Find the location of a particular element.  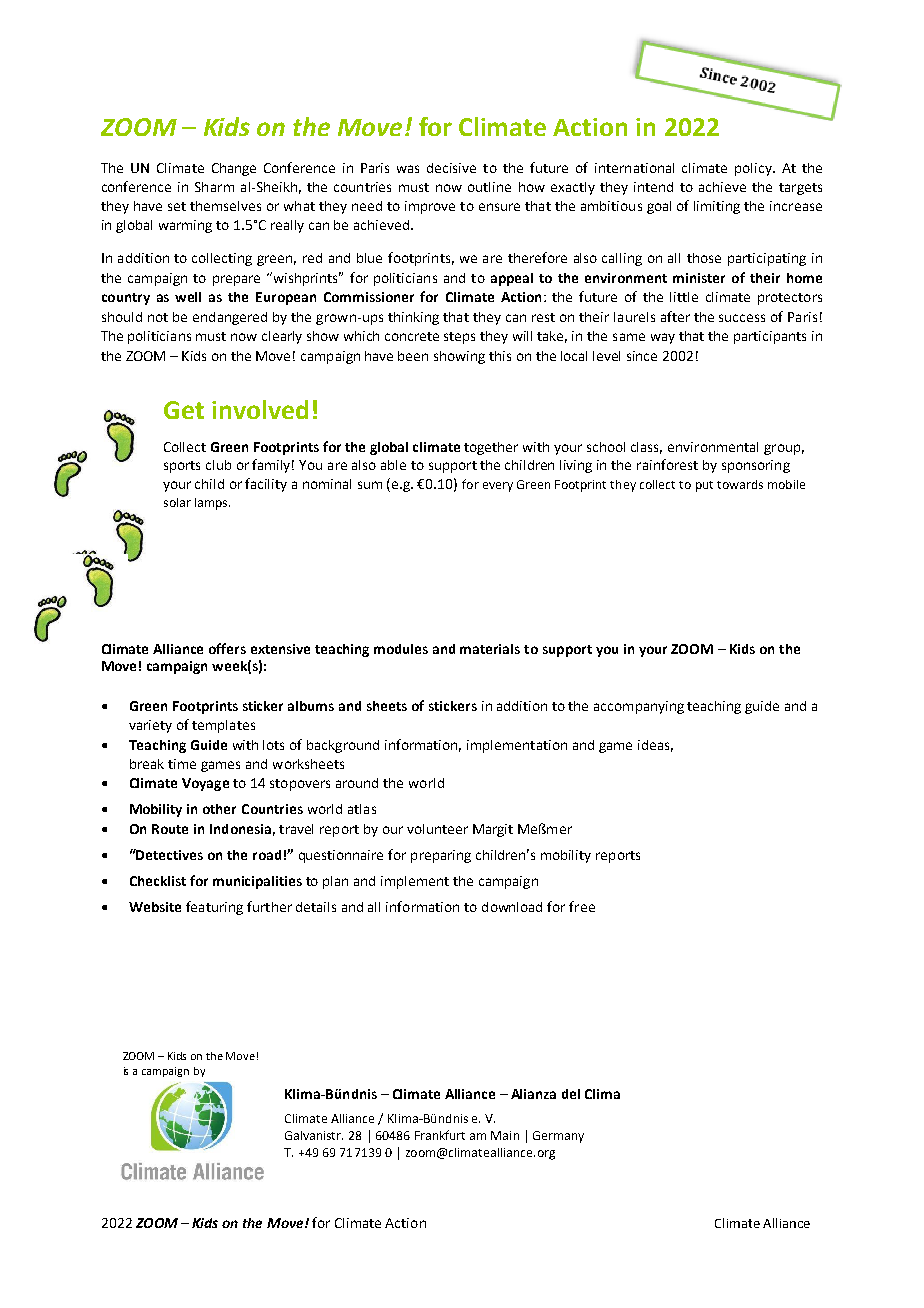

themselves is located at coordinates (225, 206).
